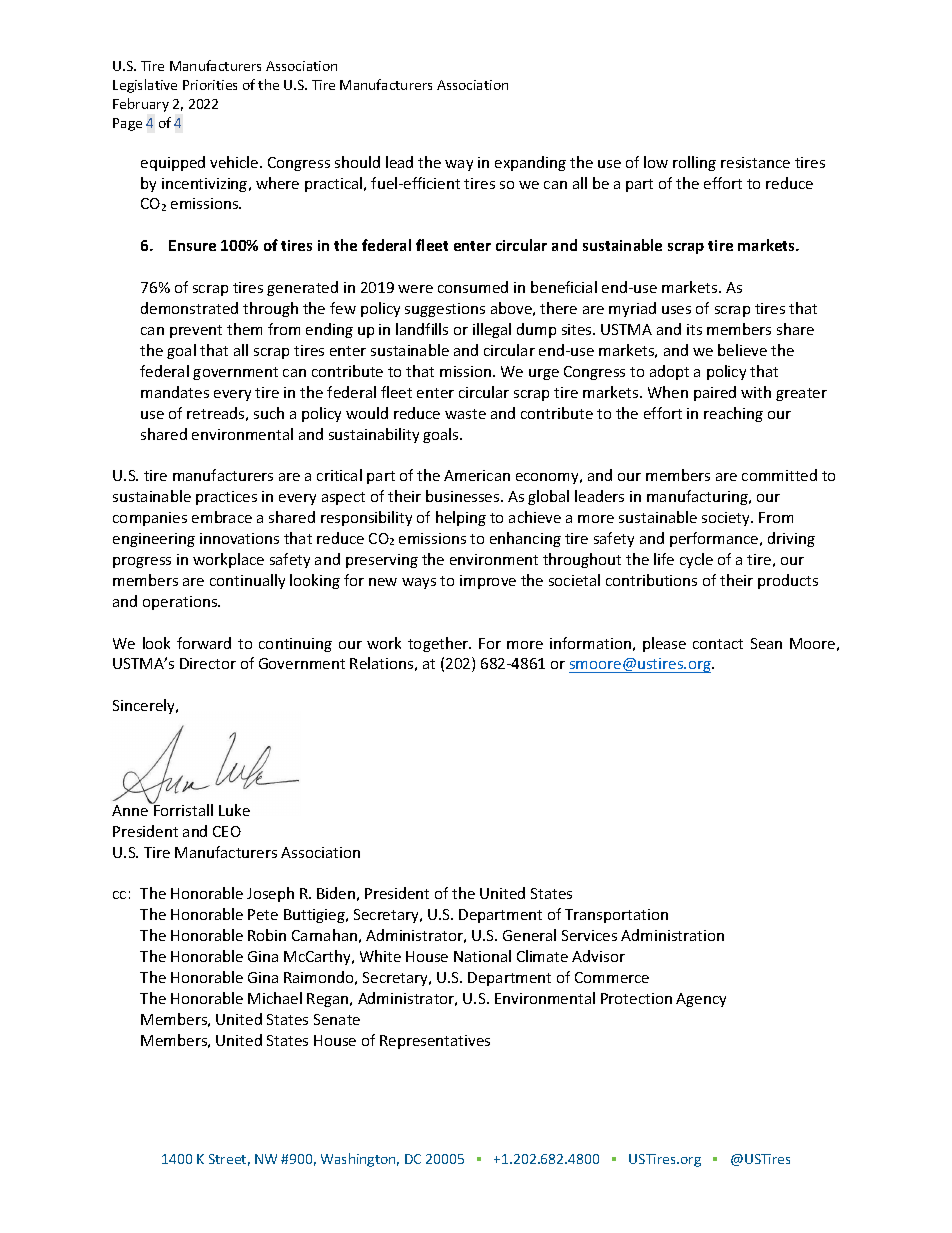 The height and width of the screenshot is (1233, 952). Describe the element at coordinates (210, 85) in the screenshot. I see `Priorities` at that location.
